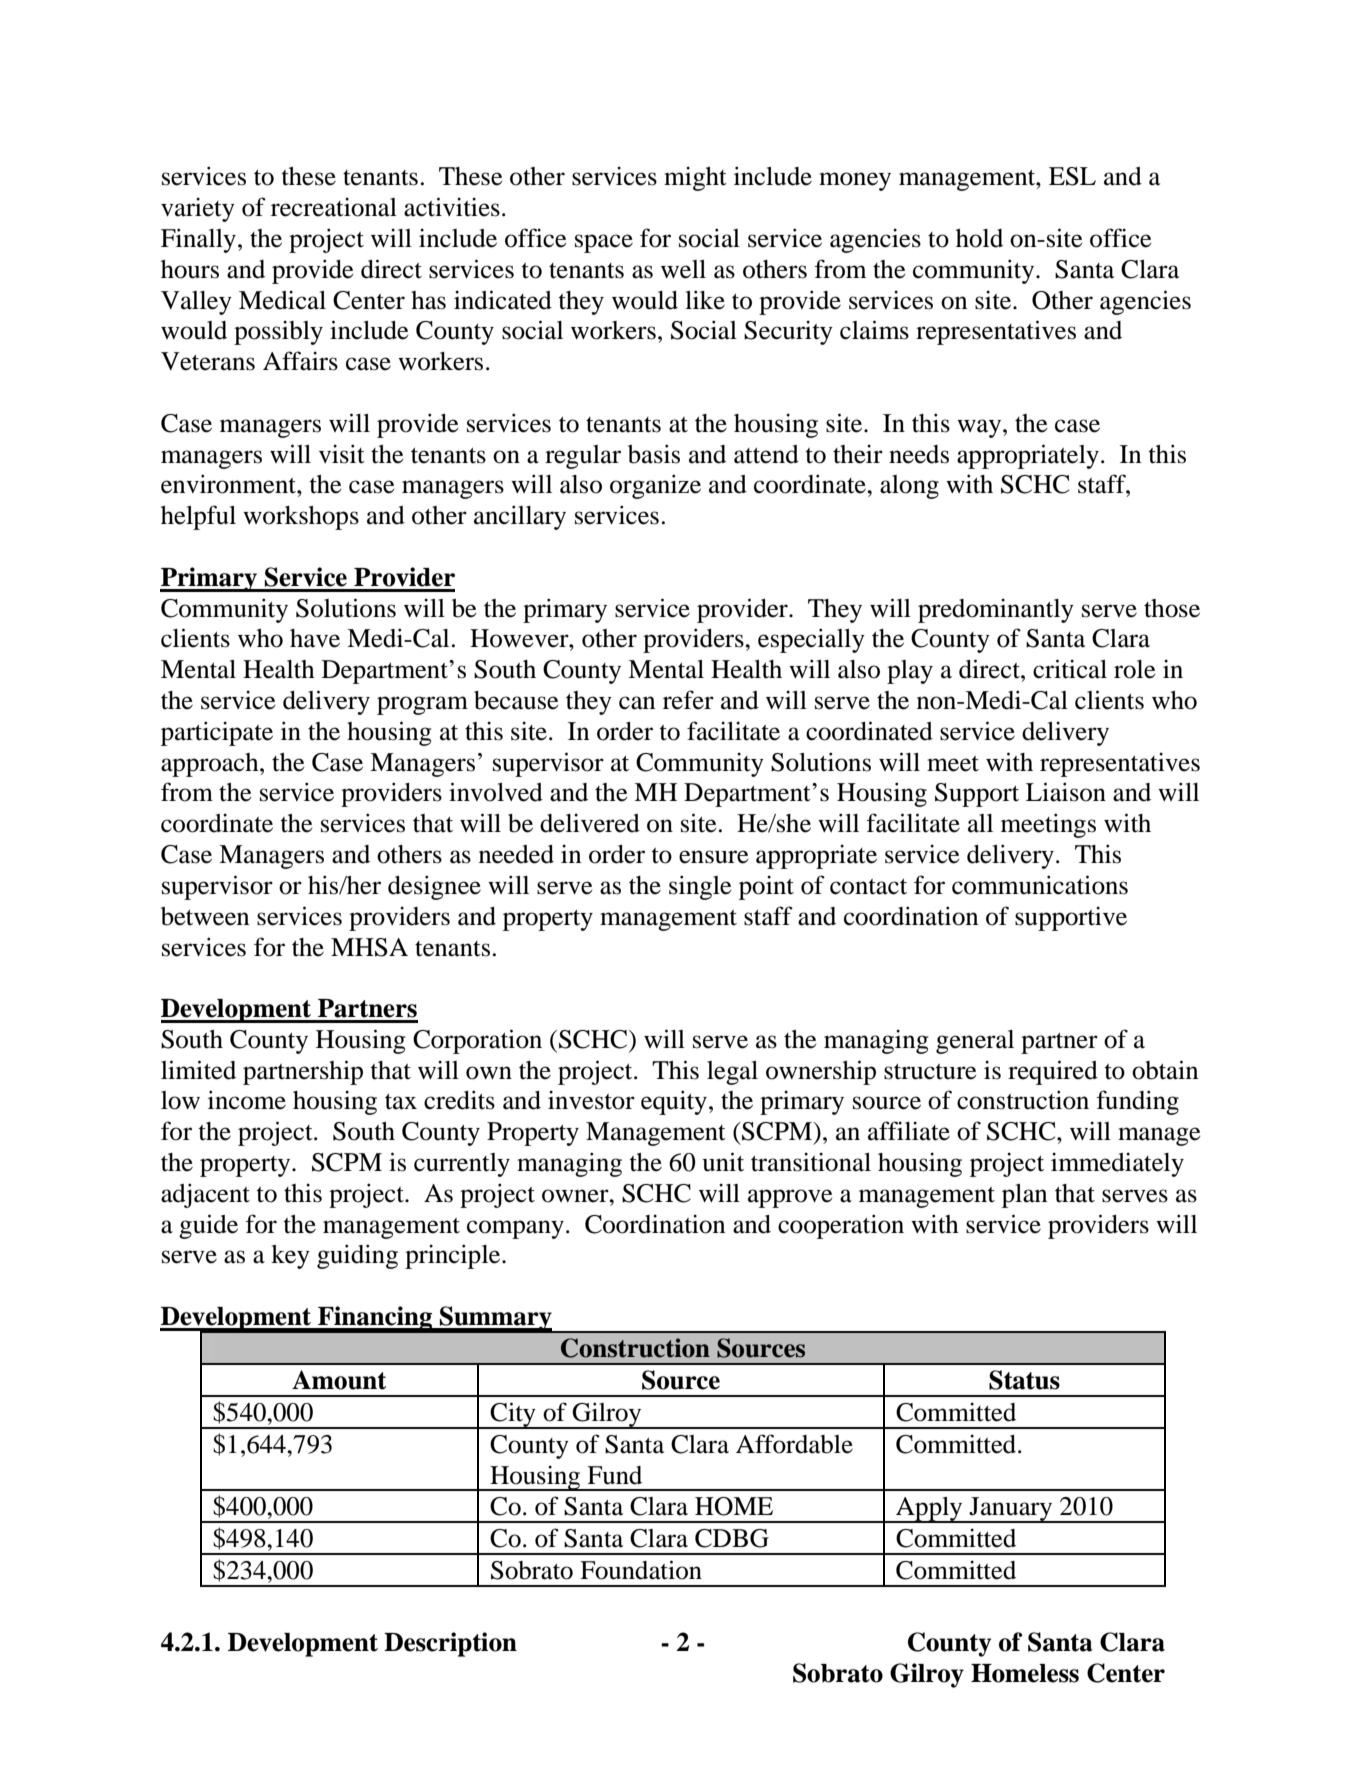  What do you see at coordinates (334, 207) in the screenshot?
I see `recreational` at bounding box center [334, 207].
